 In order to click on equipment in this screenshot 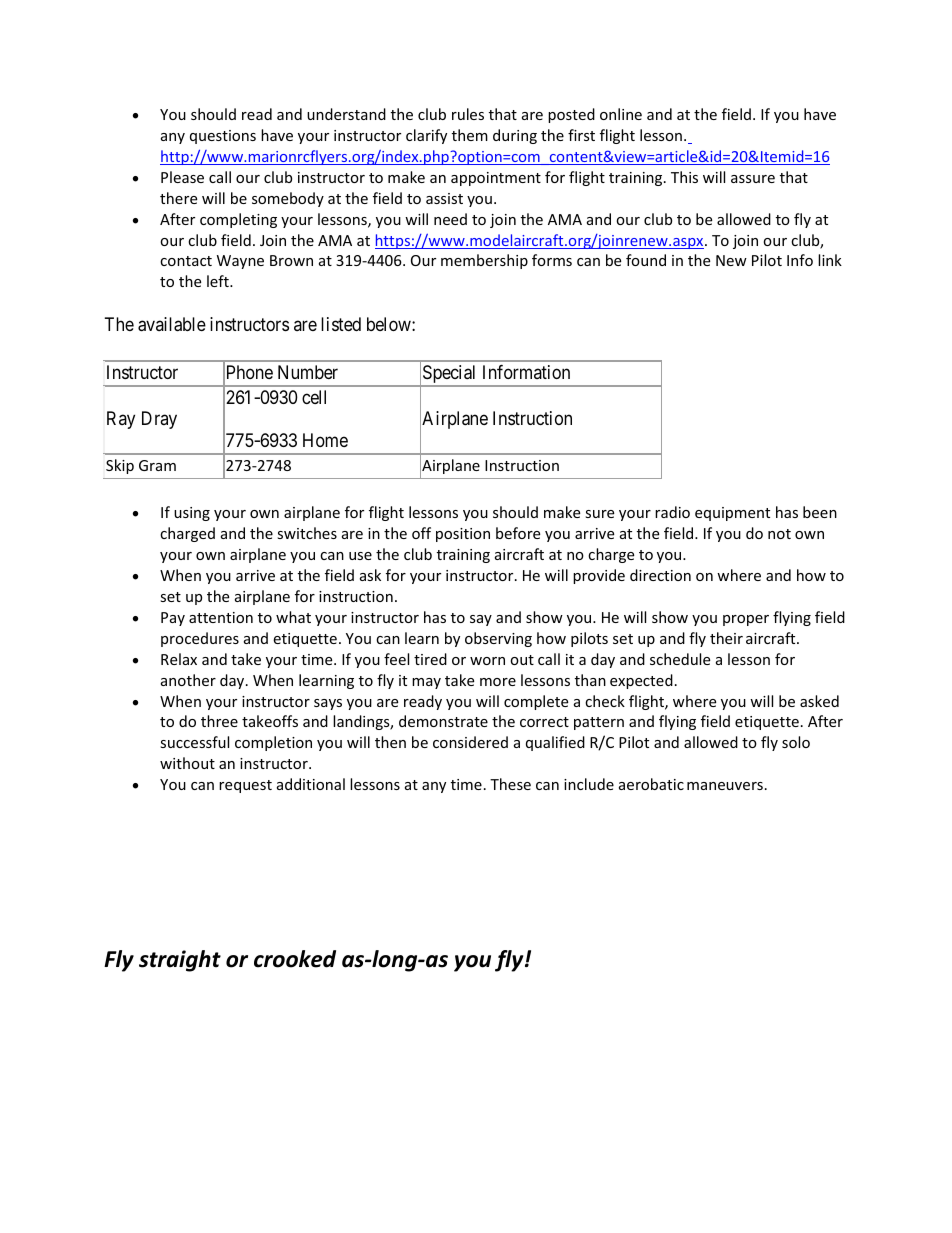, I will do `click(732, 514)`.
